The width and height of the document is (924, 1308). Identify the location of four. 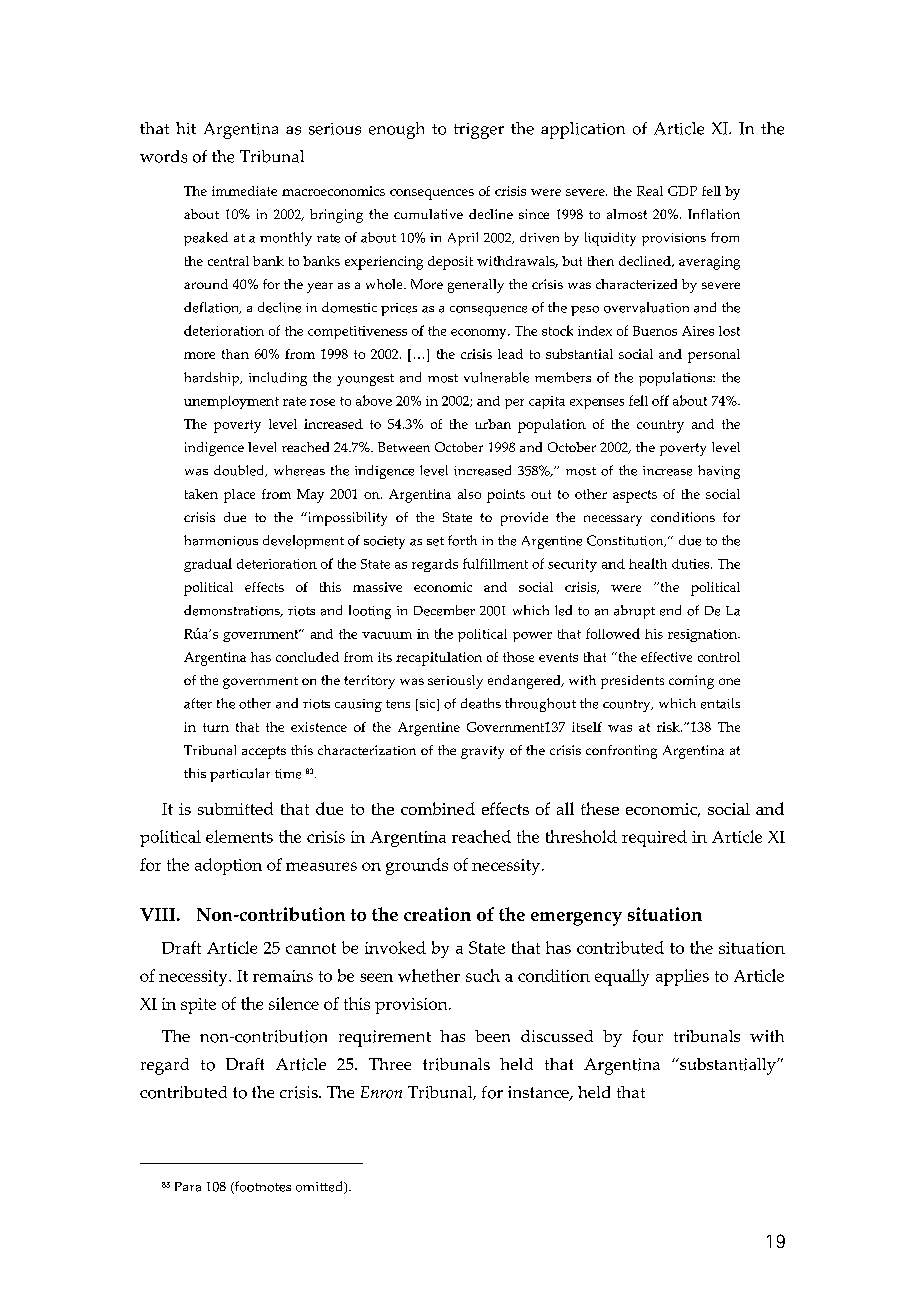
(648, 1036).
